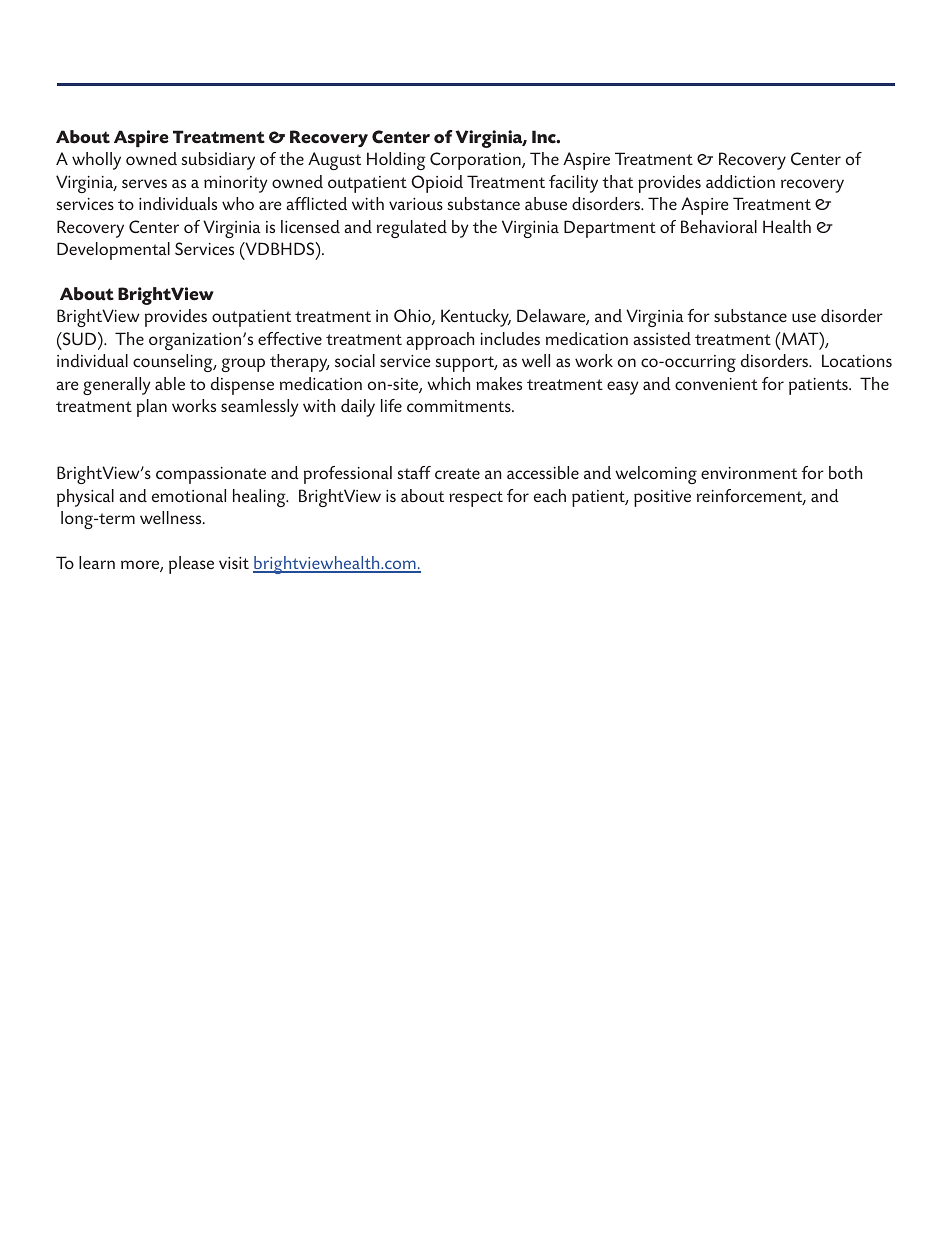 The image size is (952, 1233). What do you see at coordinates (191, 565) in the screenshot?
I see `please` at bounding box center [191, 565].
